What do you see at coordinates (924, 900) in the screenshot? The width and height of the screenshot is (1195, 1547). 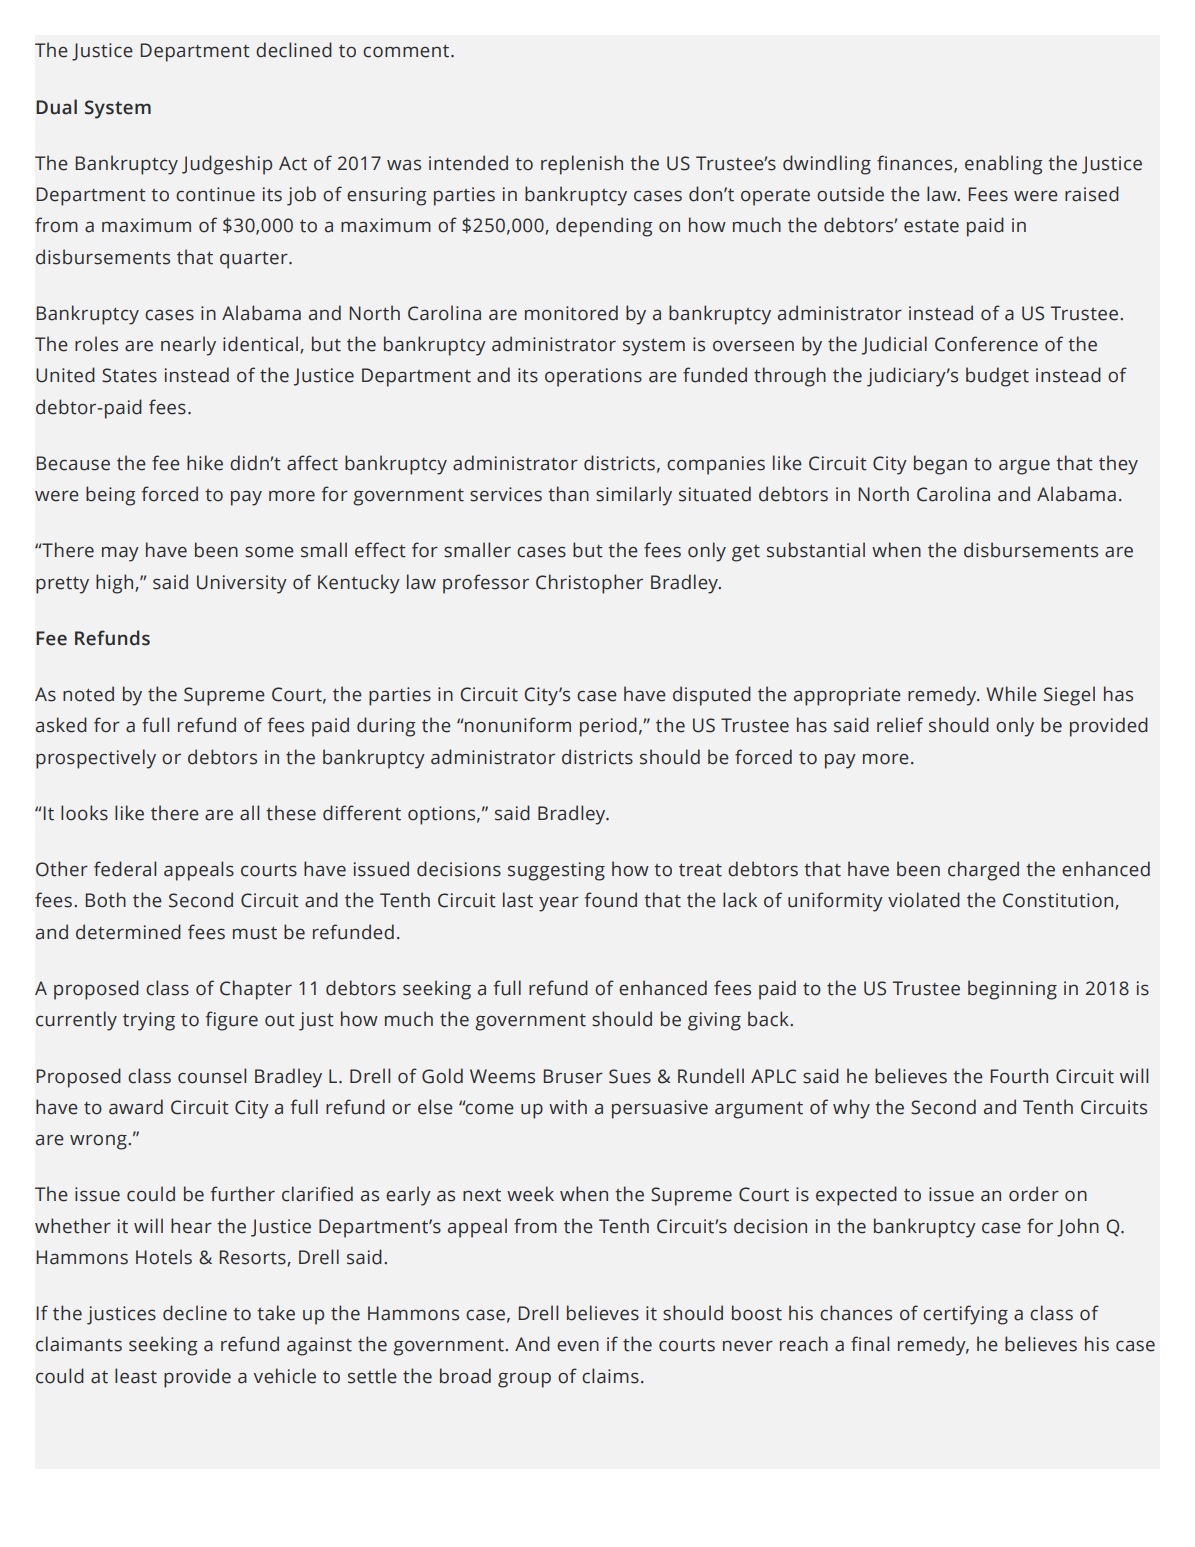 I see `violated` at bounding box center [924, 900].
